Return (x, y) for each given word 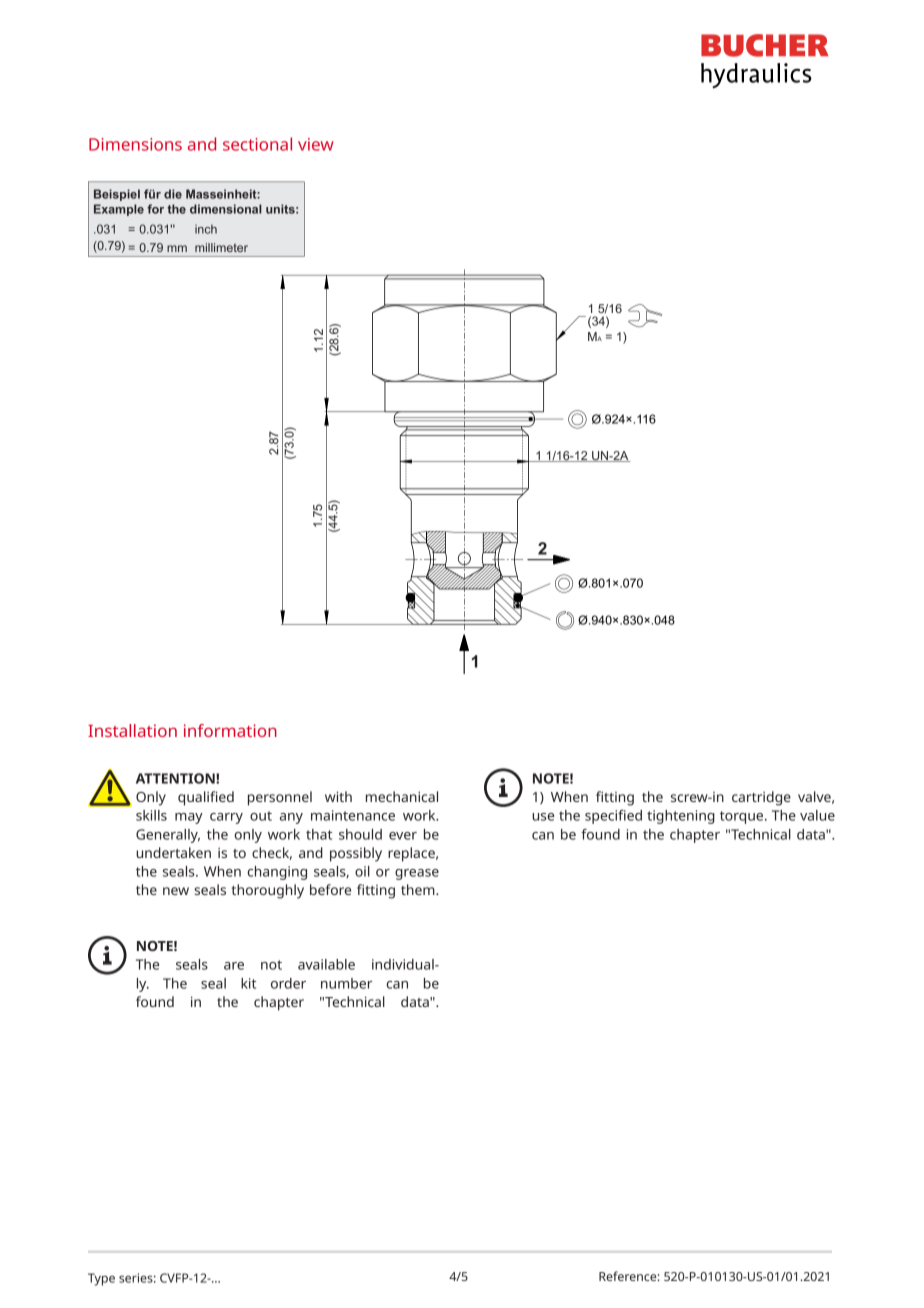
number (346, 983)
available (326, 964)
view (316, 144)
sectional (257, 144)
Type (101, 1279)
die (173, 194)
